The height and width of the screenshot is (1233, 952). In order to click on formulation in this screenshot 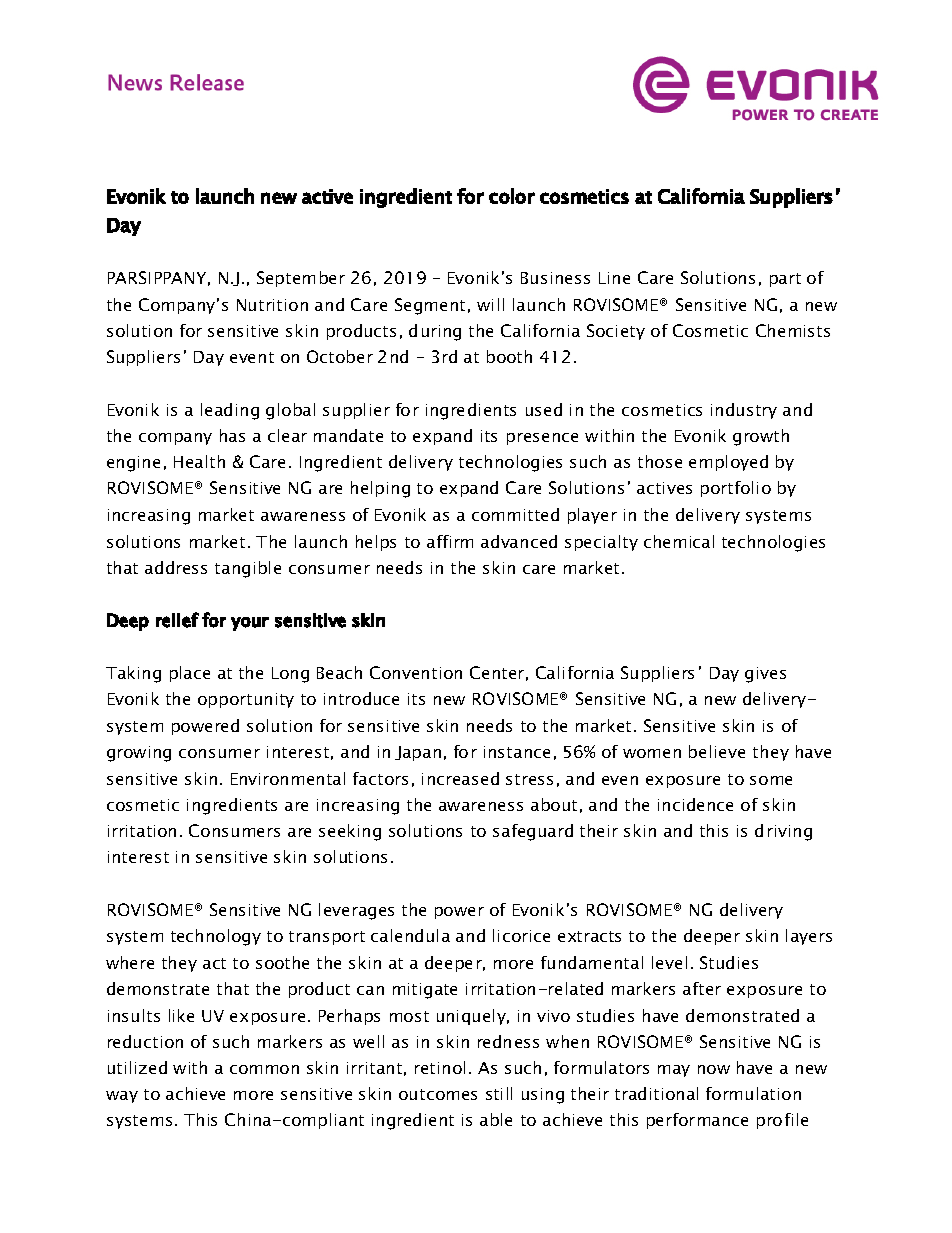, I will do `click(753, 1093)`.
